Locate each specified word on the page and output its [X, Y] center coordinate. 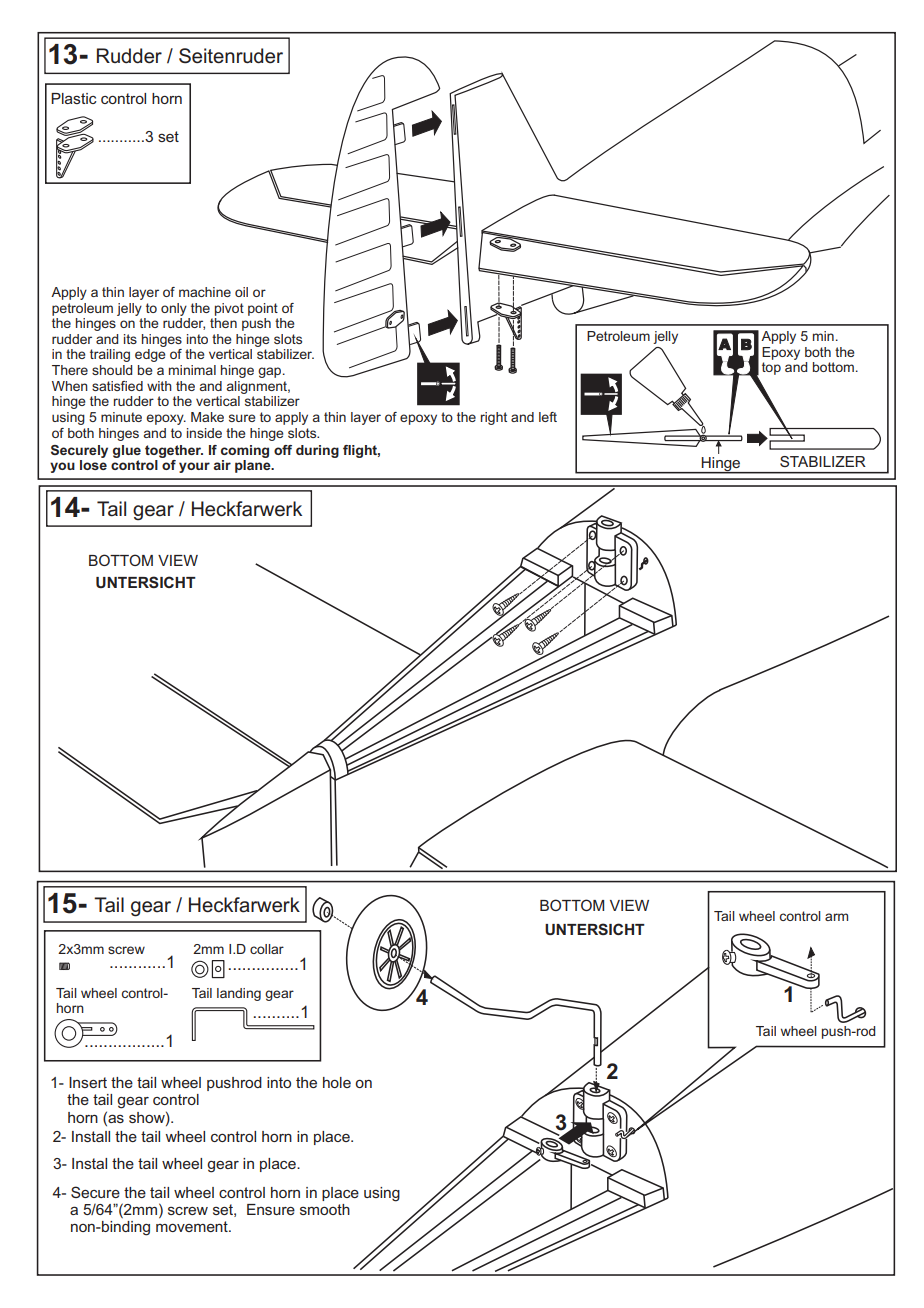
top [771, 368]
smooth [325, 1209]
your [194, 467]
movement [193, 1226]
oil [241, 292]
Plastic [74, 98]
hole [337, 1082]
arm [836, 917]
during [317, 451]
